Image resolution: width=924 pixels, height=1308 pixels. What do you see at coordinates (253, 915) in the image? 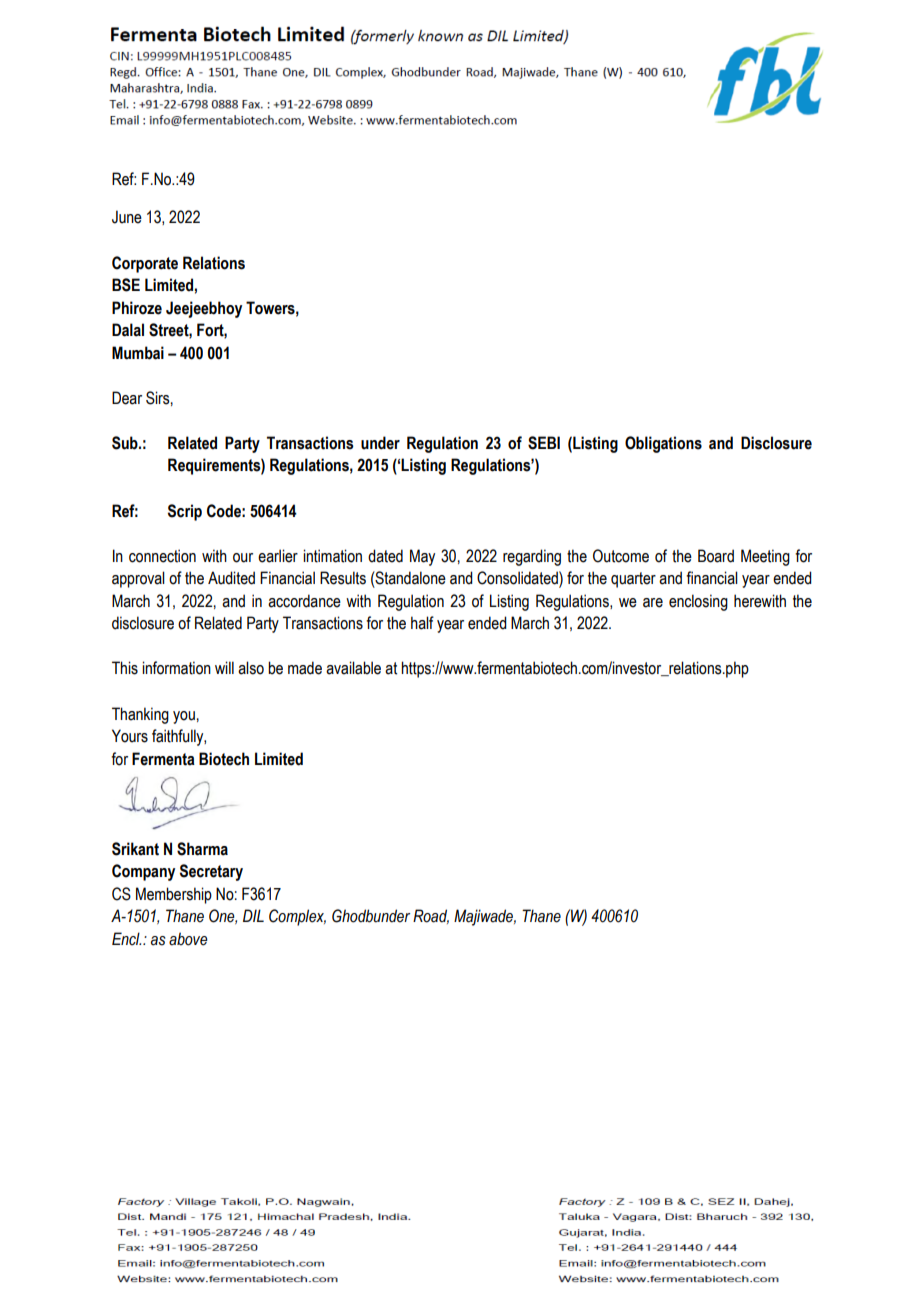
I see `DIL` at bounding box center [253, 915].
